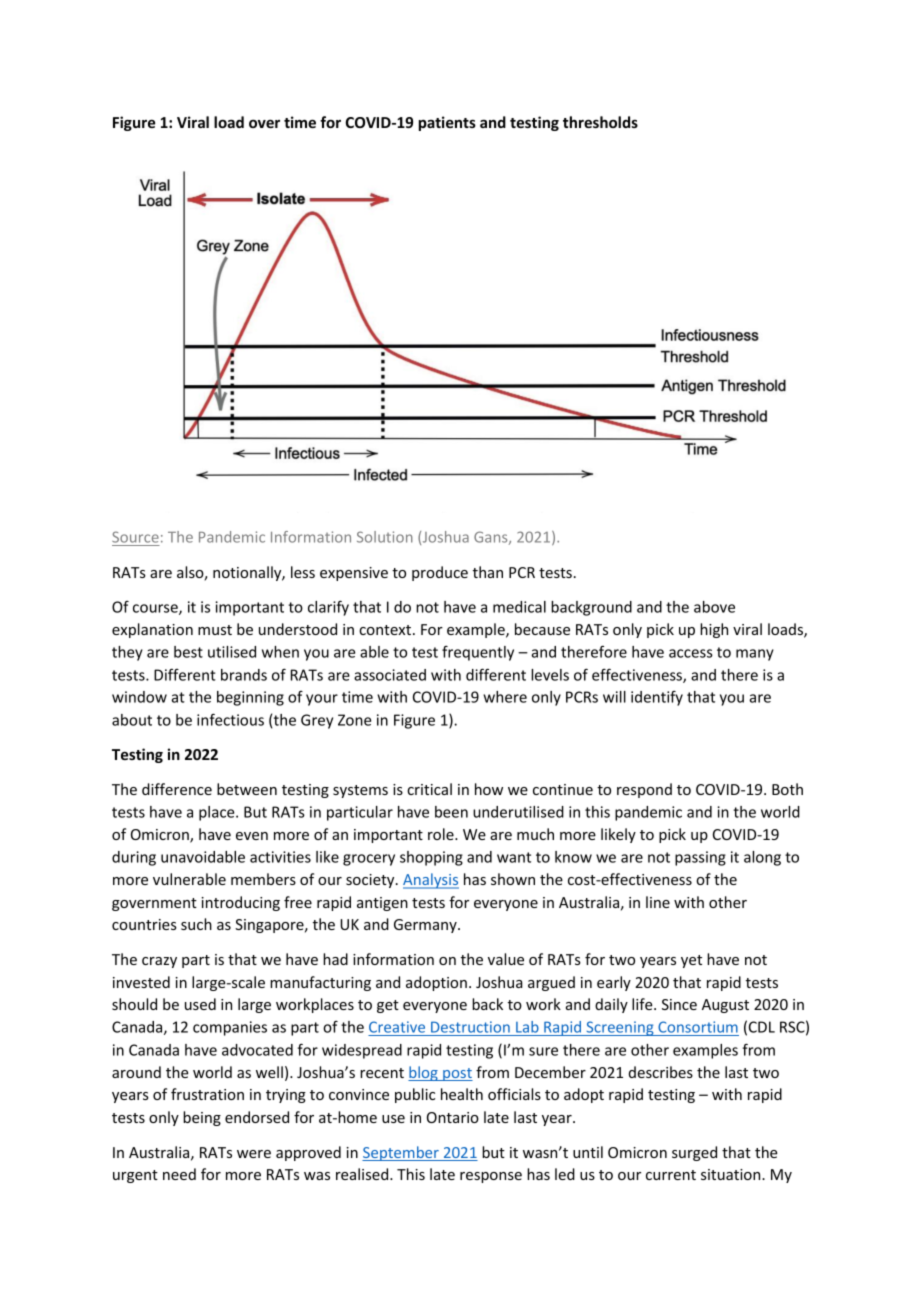 The image size is (924, 1308). What do you see at coordinates (202, 1118) in the screenshot?
I see `being` at bounding box center [202, 1118].
